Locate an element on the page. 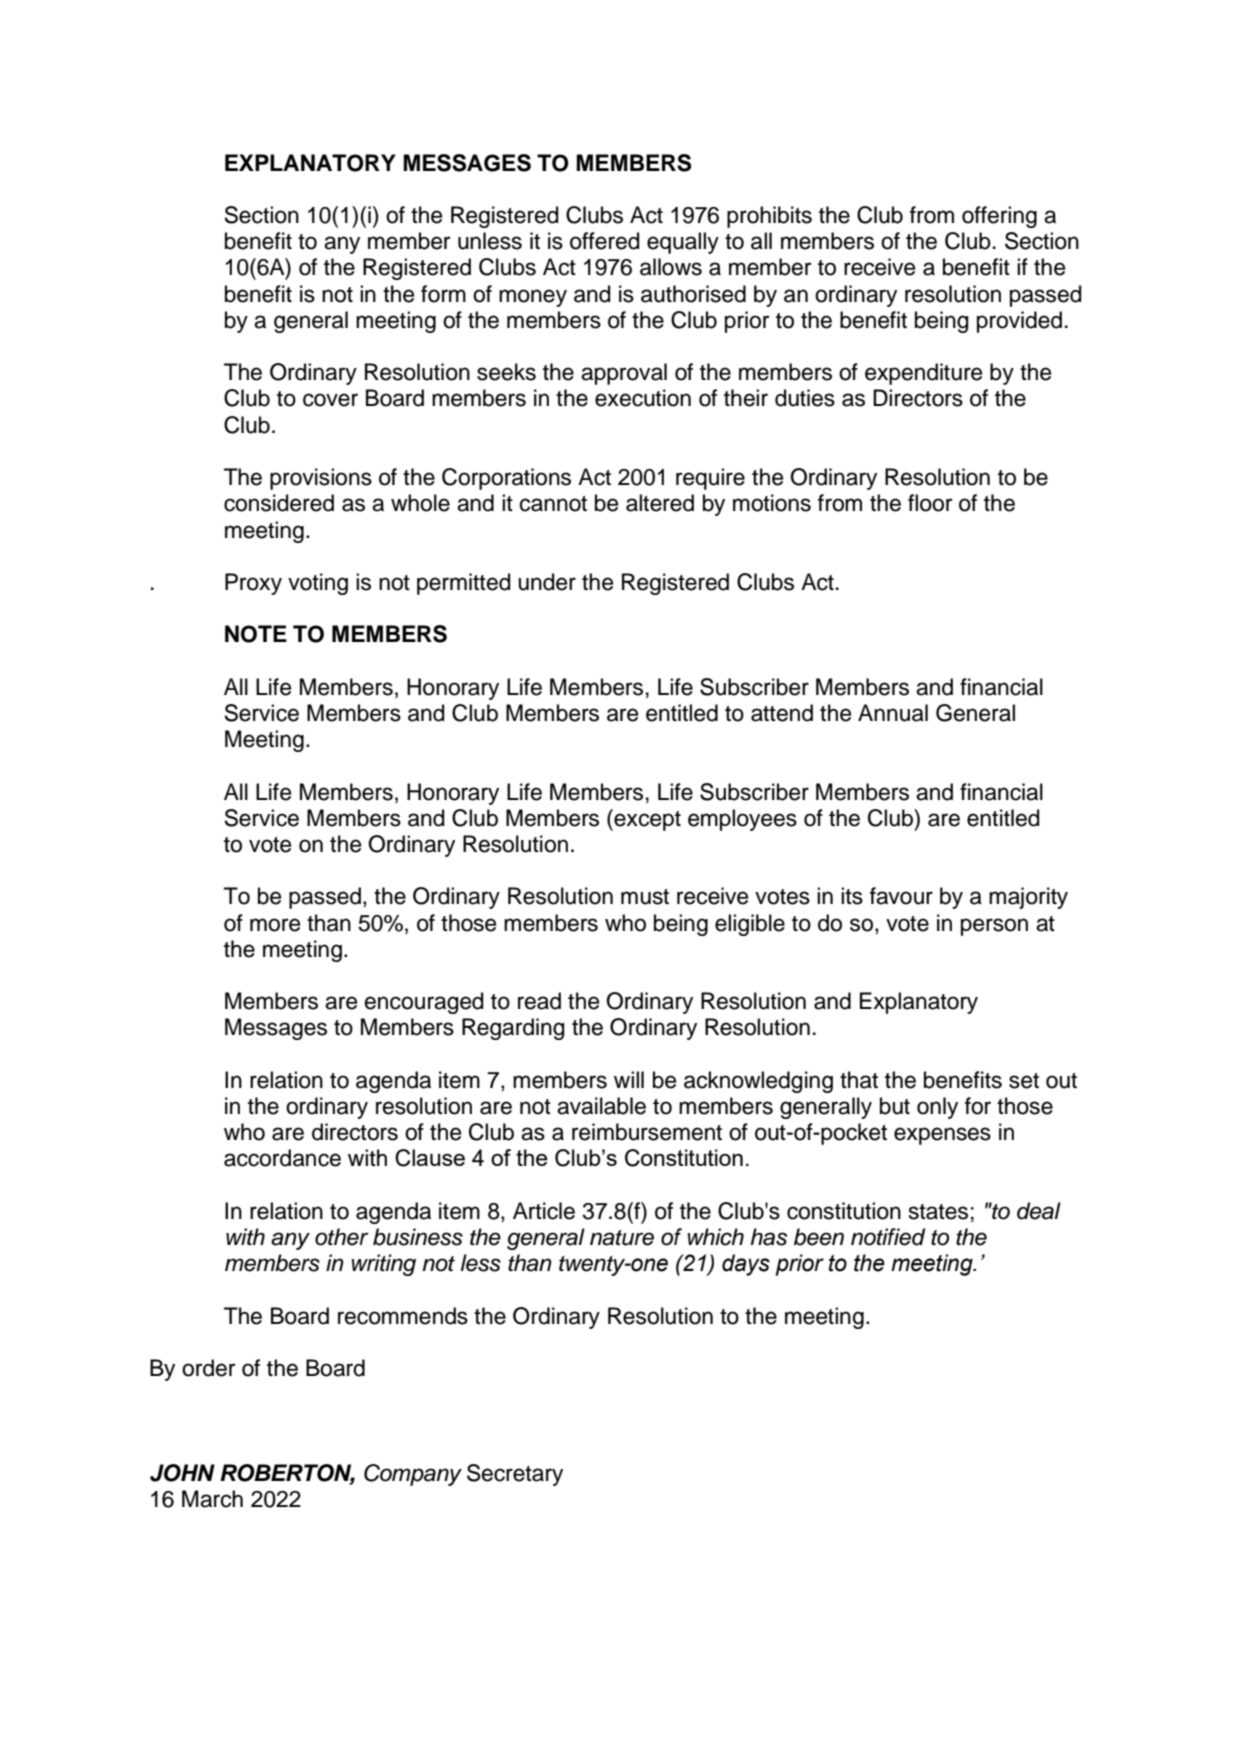 The width and height of the page is (1233, 1744). expenses is located at coordinates (942, 1136).
